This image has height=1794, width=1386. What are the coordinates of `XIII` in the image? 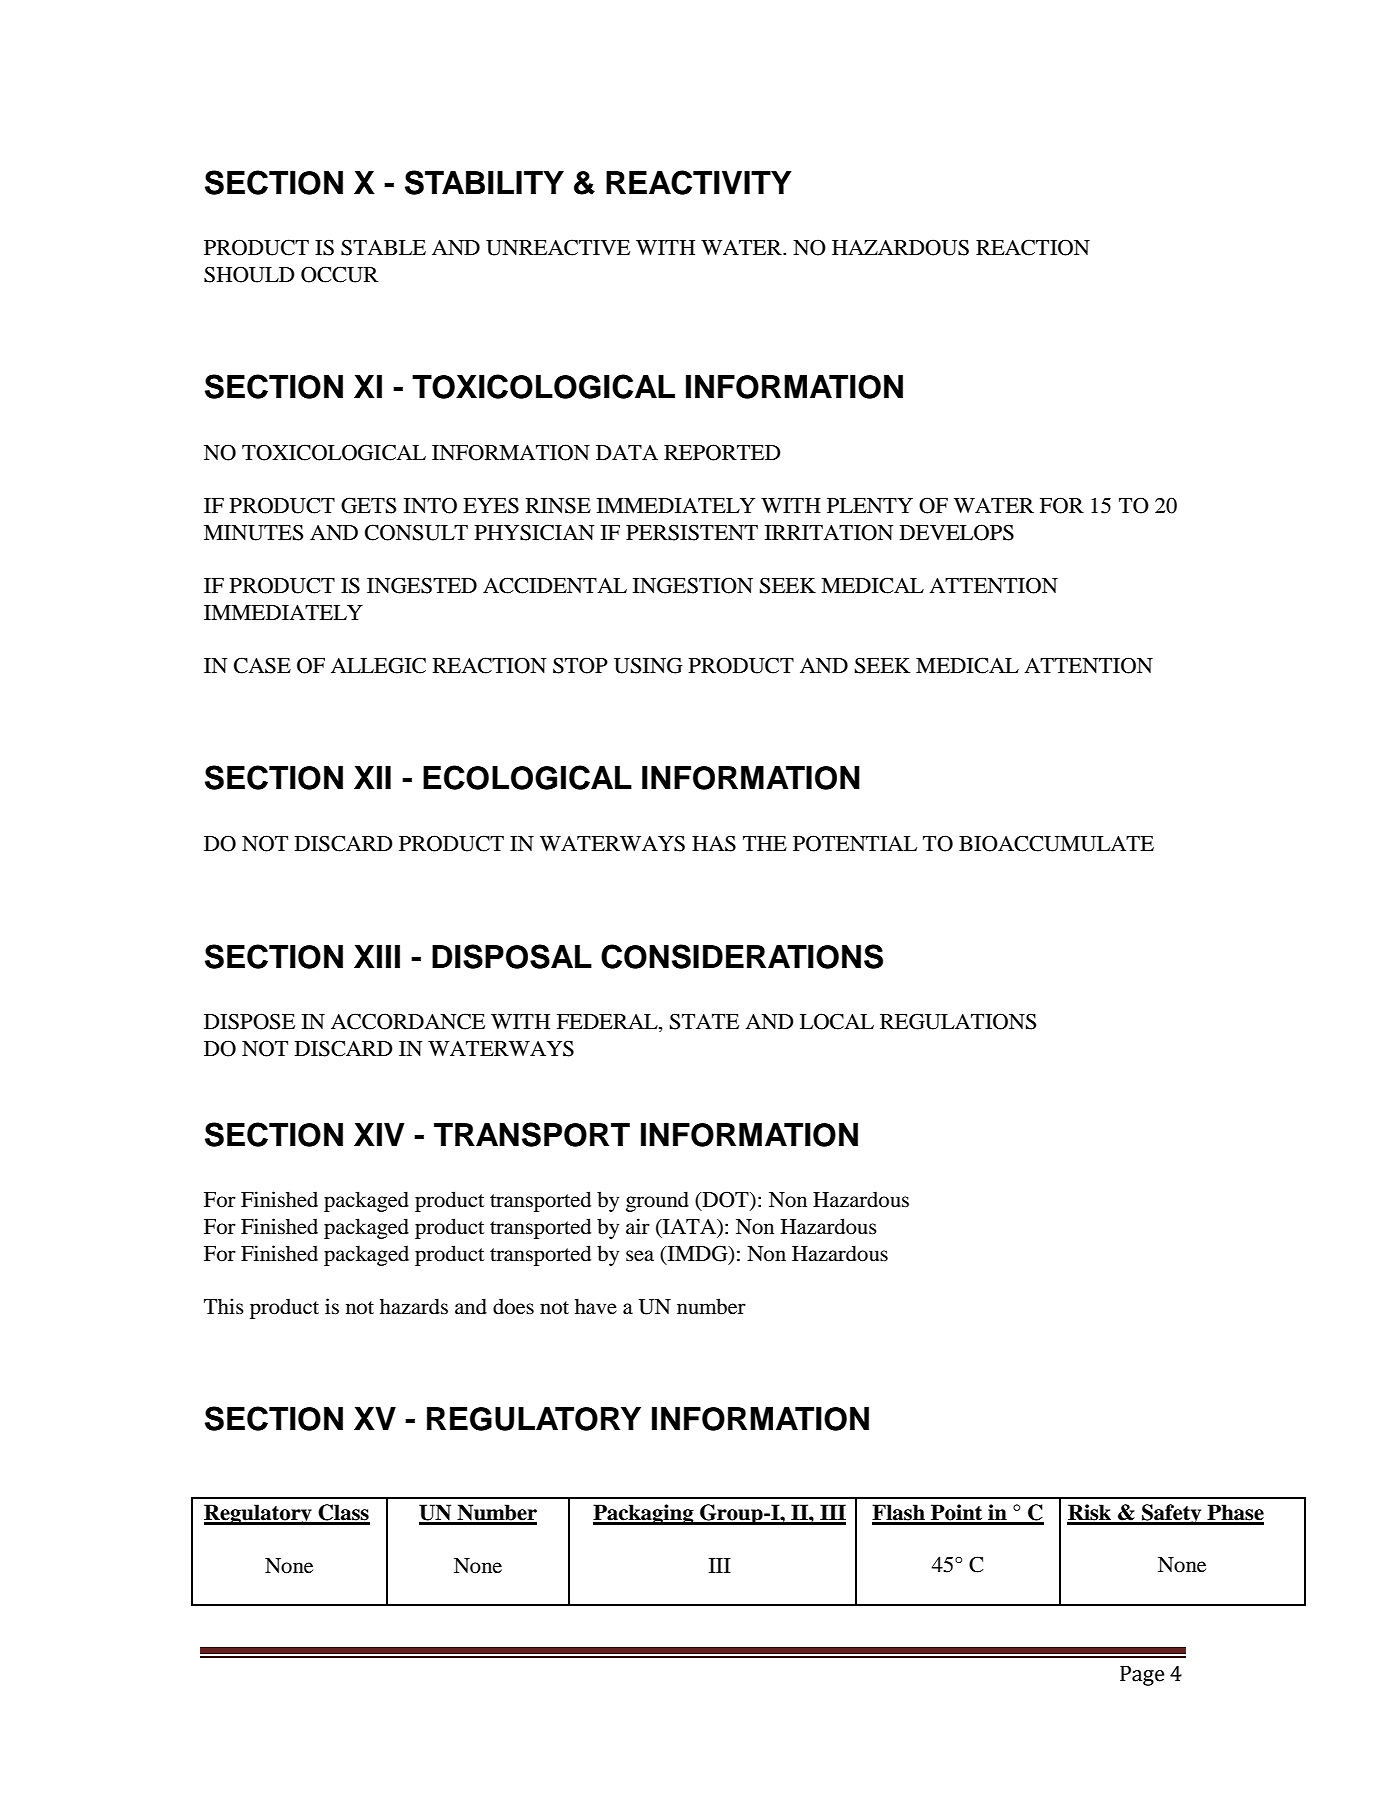 It's located at (377, 956).
